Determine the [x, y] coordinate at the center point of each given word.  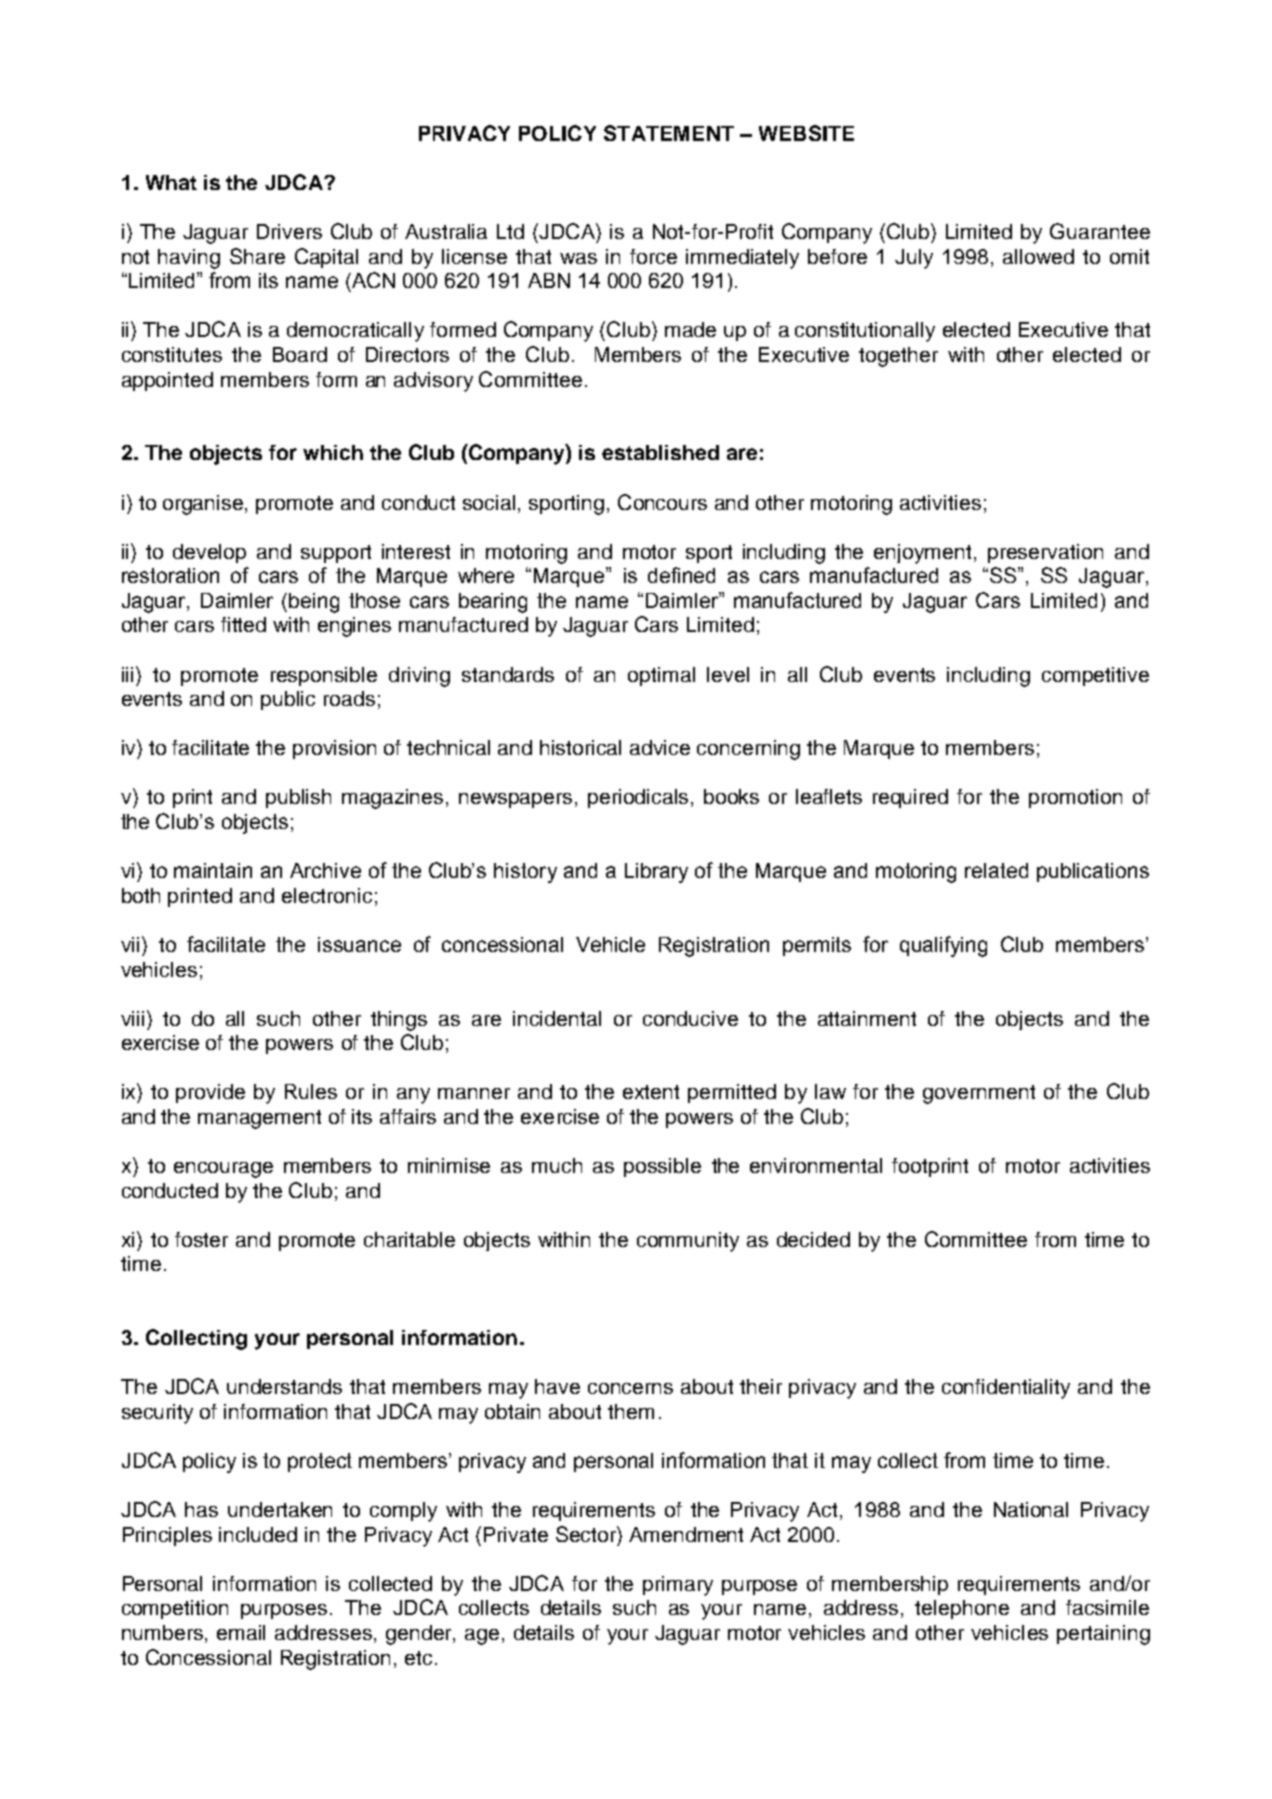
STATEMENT [669, 133]
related [996, 870]
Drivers [289, 231]
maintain [213, 870]
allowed [1038, 256]
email [241, 1632]
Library [656, 873]
